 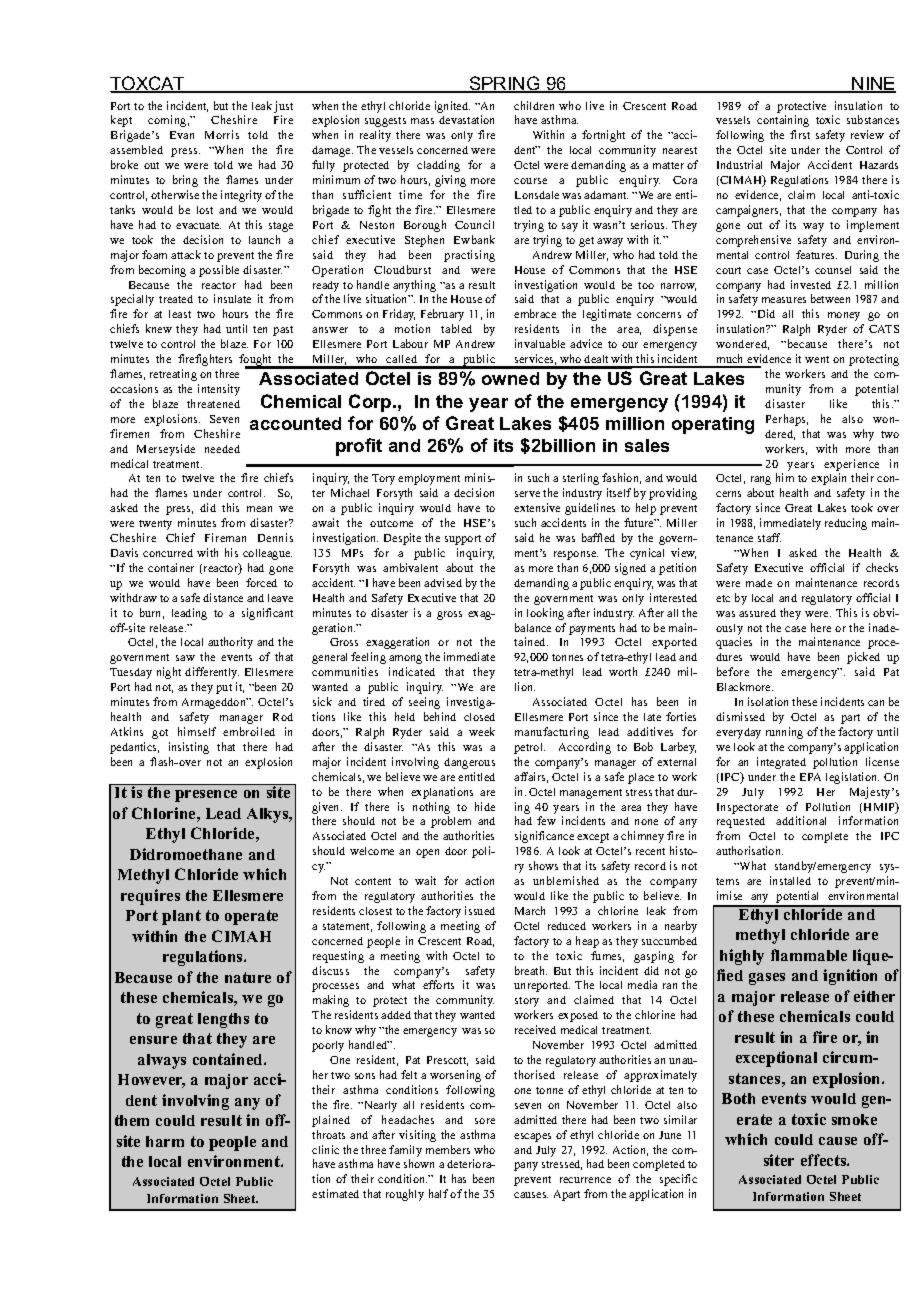 What do you see at coordinates (222, 134) in the document?
I see `Morris` at bounding box center [222, 134].
